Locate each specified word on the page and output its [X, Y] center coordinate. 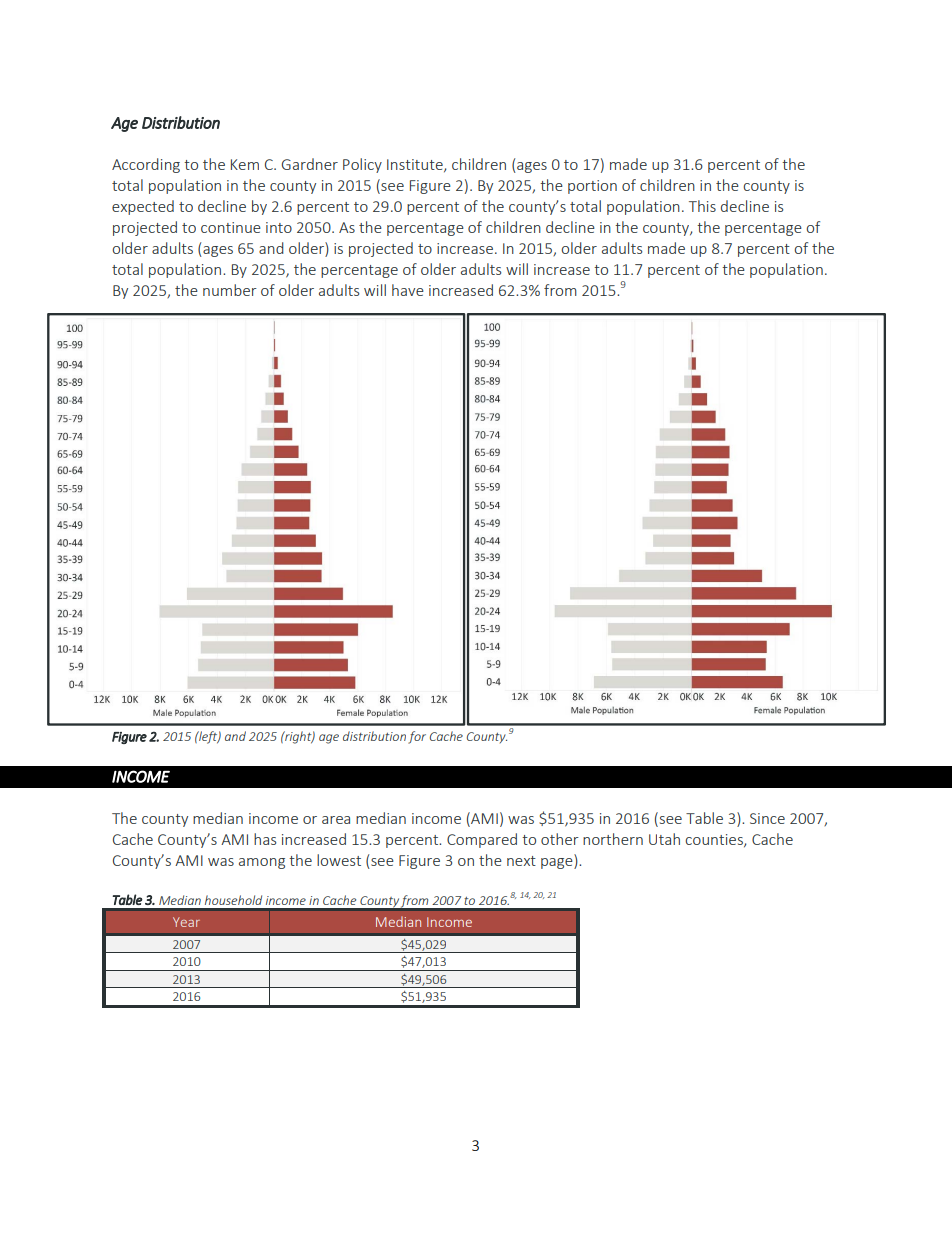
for [417, 737]
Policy [362, 165]
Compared [482, 840]
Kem [245, 164]
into [279, 227]
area [336, 820]
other [560, 839]
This [702, 206]
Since [767, 818]
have [408, 290]
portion [592, 187]
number [230, 290]
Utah [664, 839]
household [233, 900]
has [265, 839]
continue [231, 227]
